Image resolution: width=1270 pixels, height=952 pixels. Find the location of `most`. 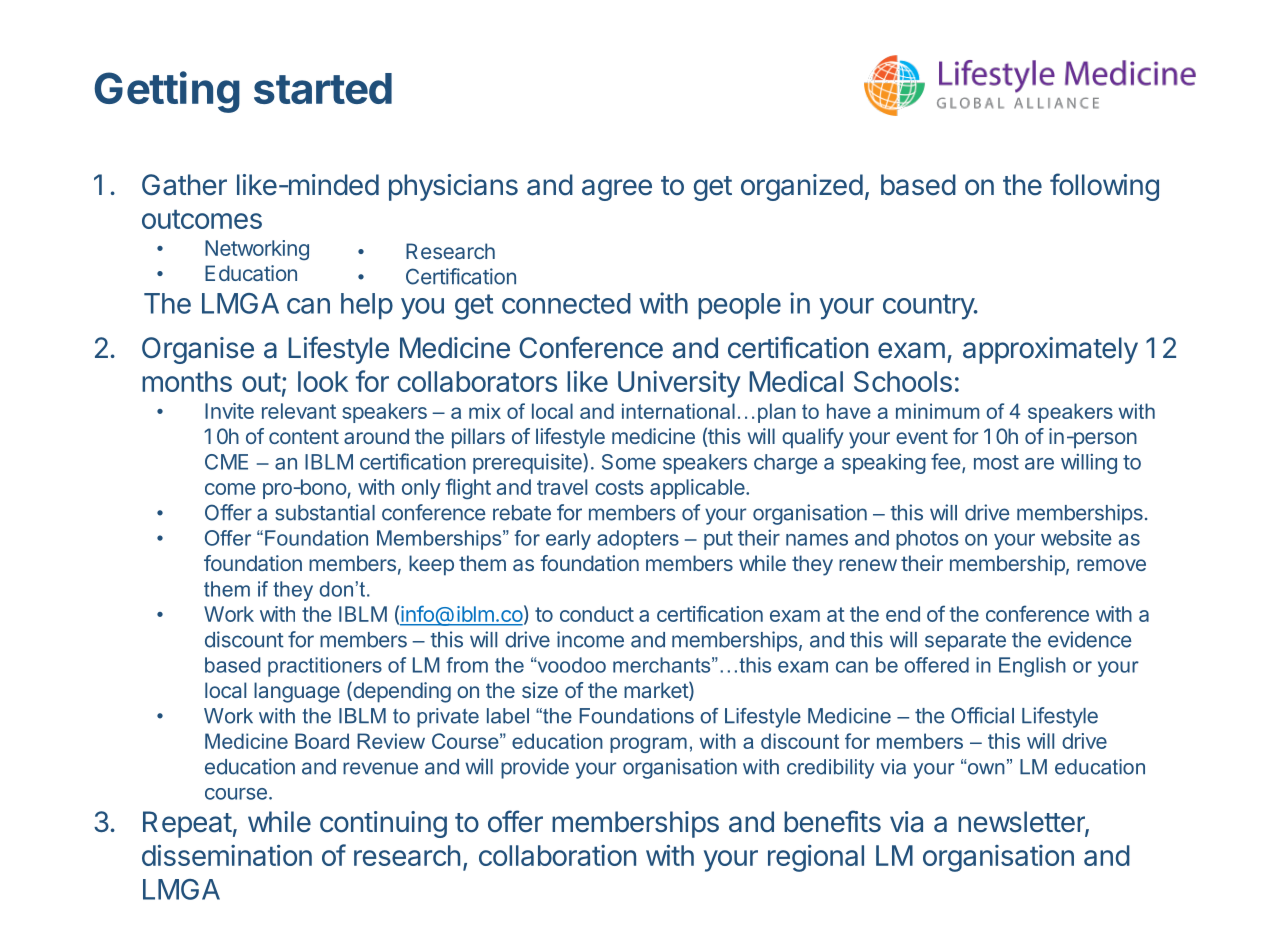

most is located at coordinates (996, 462).
